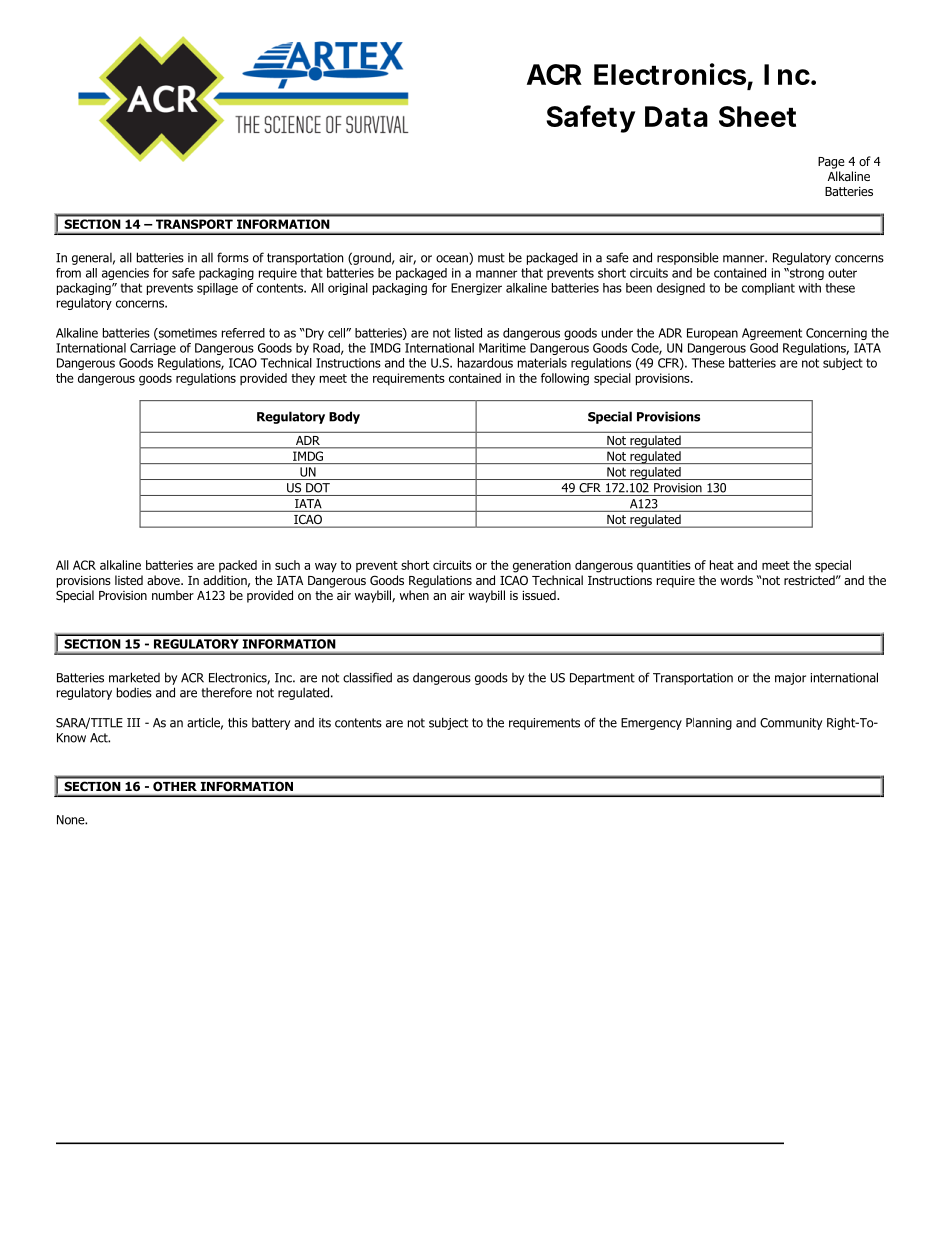 Image resolution: width=952 pixels, height=1233 pixels. I want to click on forms, so click(233, 257).
